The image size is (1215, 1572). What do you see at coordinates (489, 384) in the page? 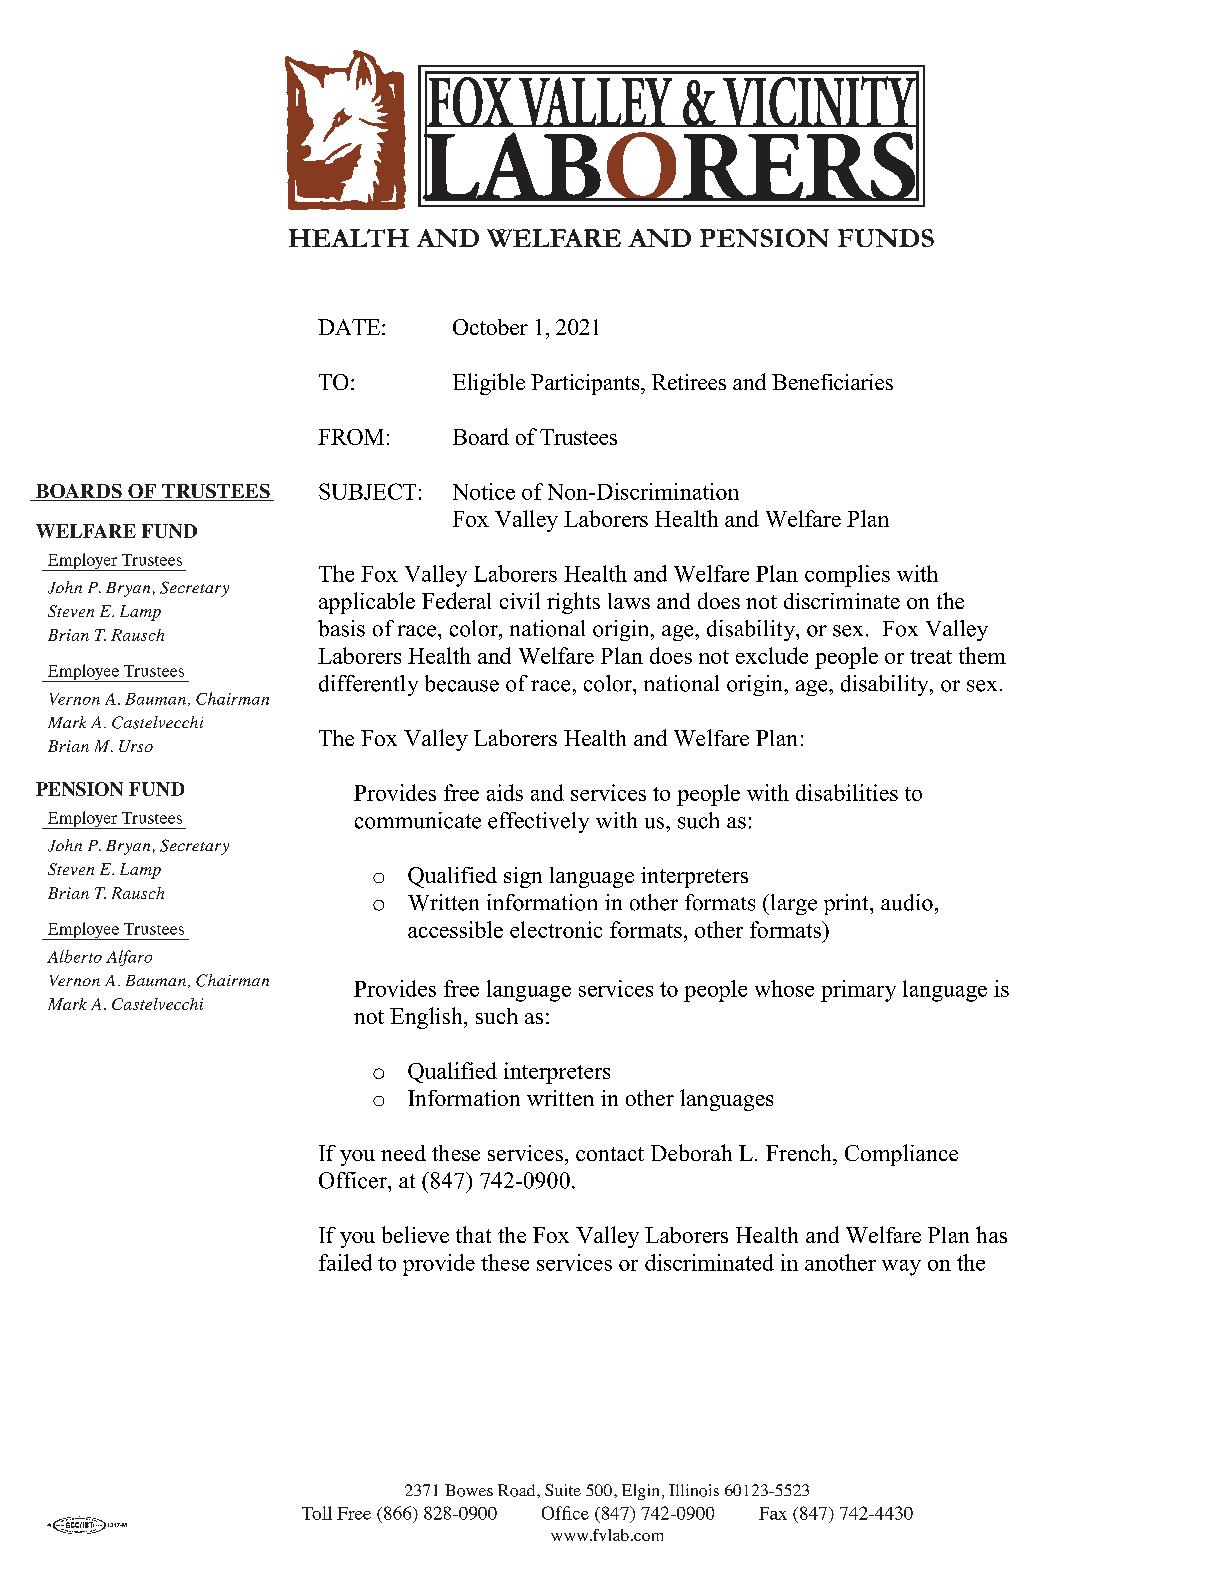
I see `Eligible` at bounding box center [489, 384].
